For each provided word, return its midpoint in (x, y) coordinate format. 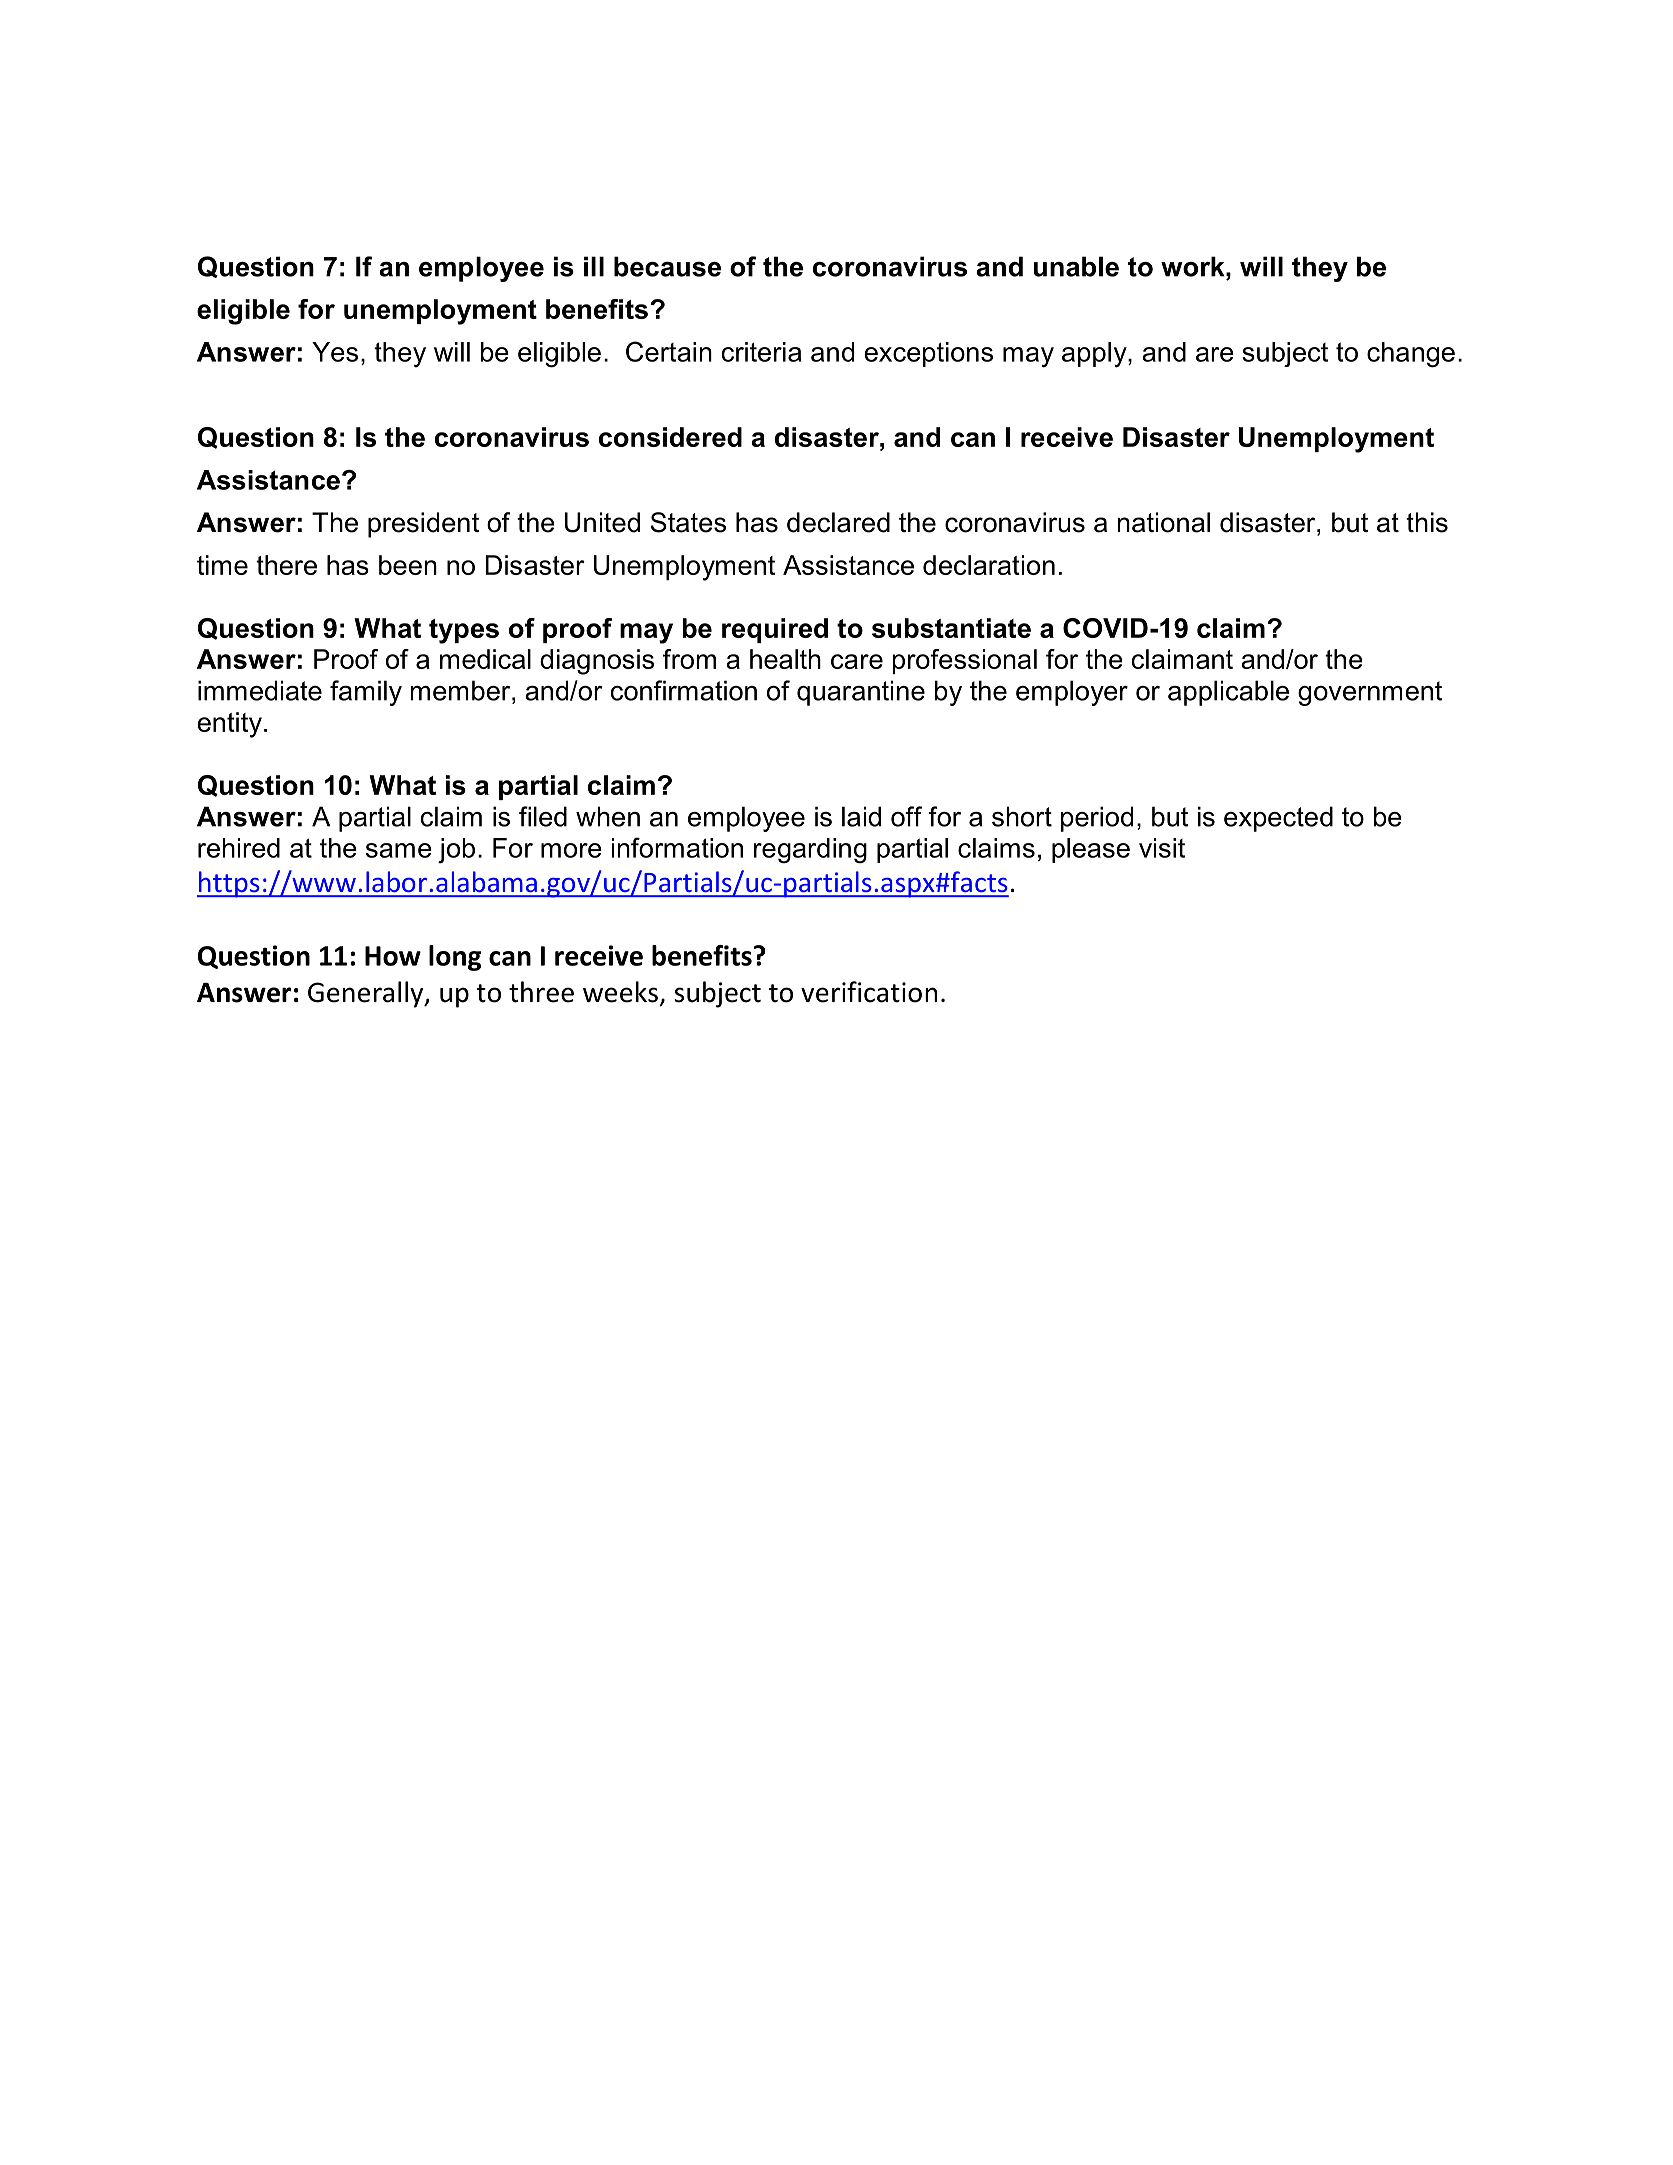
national (1163, 522)
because (667, 266)
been (408, 565)
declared (838, 522)
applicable (1228, 693)
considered (670, 437)
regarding (810, 851)
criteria (761, 352)
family (366, 693)
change (1411, 355)
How (393, 956)
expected (1278, 819)
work (1194, 266)
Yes (335, 352)
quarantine (861, 693)
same (399, 850)
